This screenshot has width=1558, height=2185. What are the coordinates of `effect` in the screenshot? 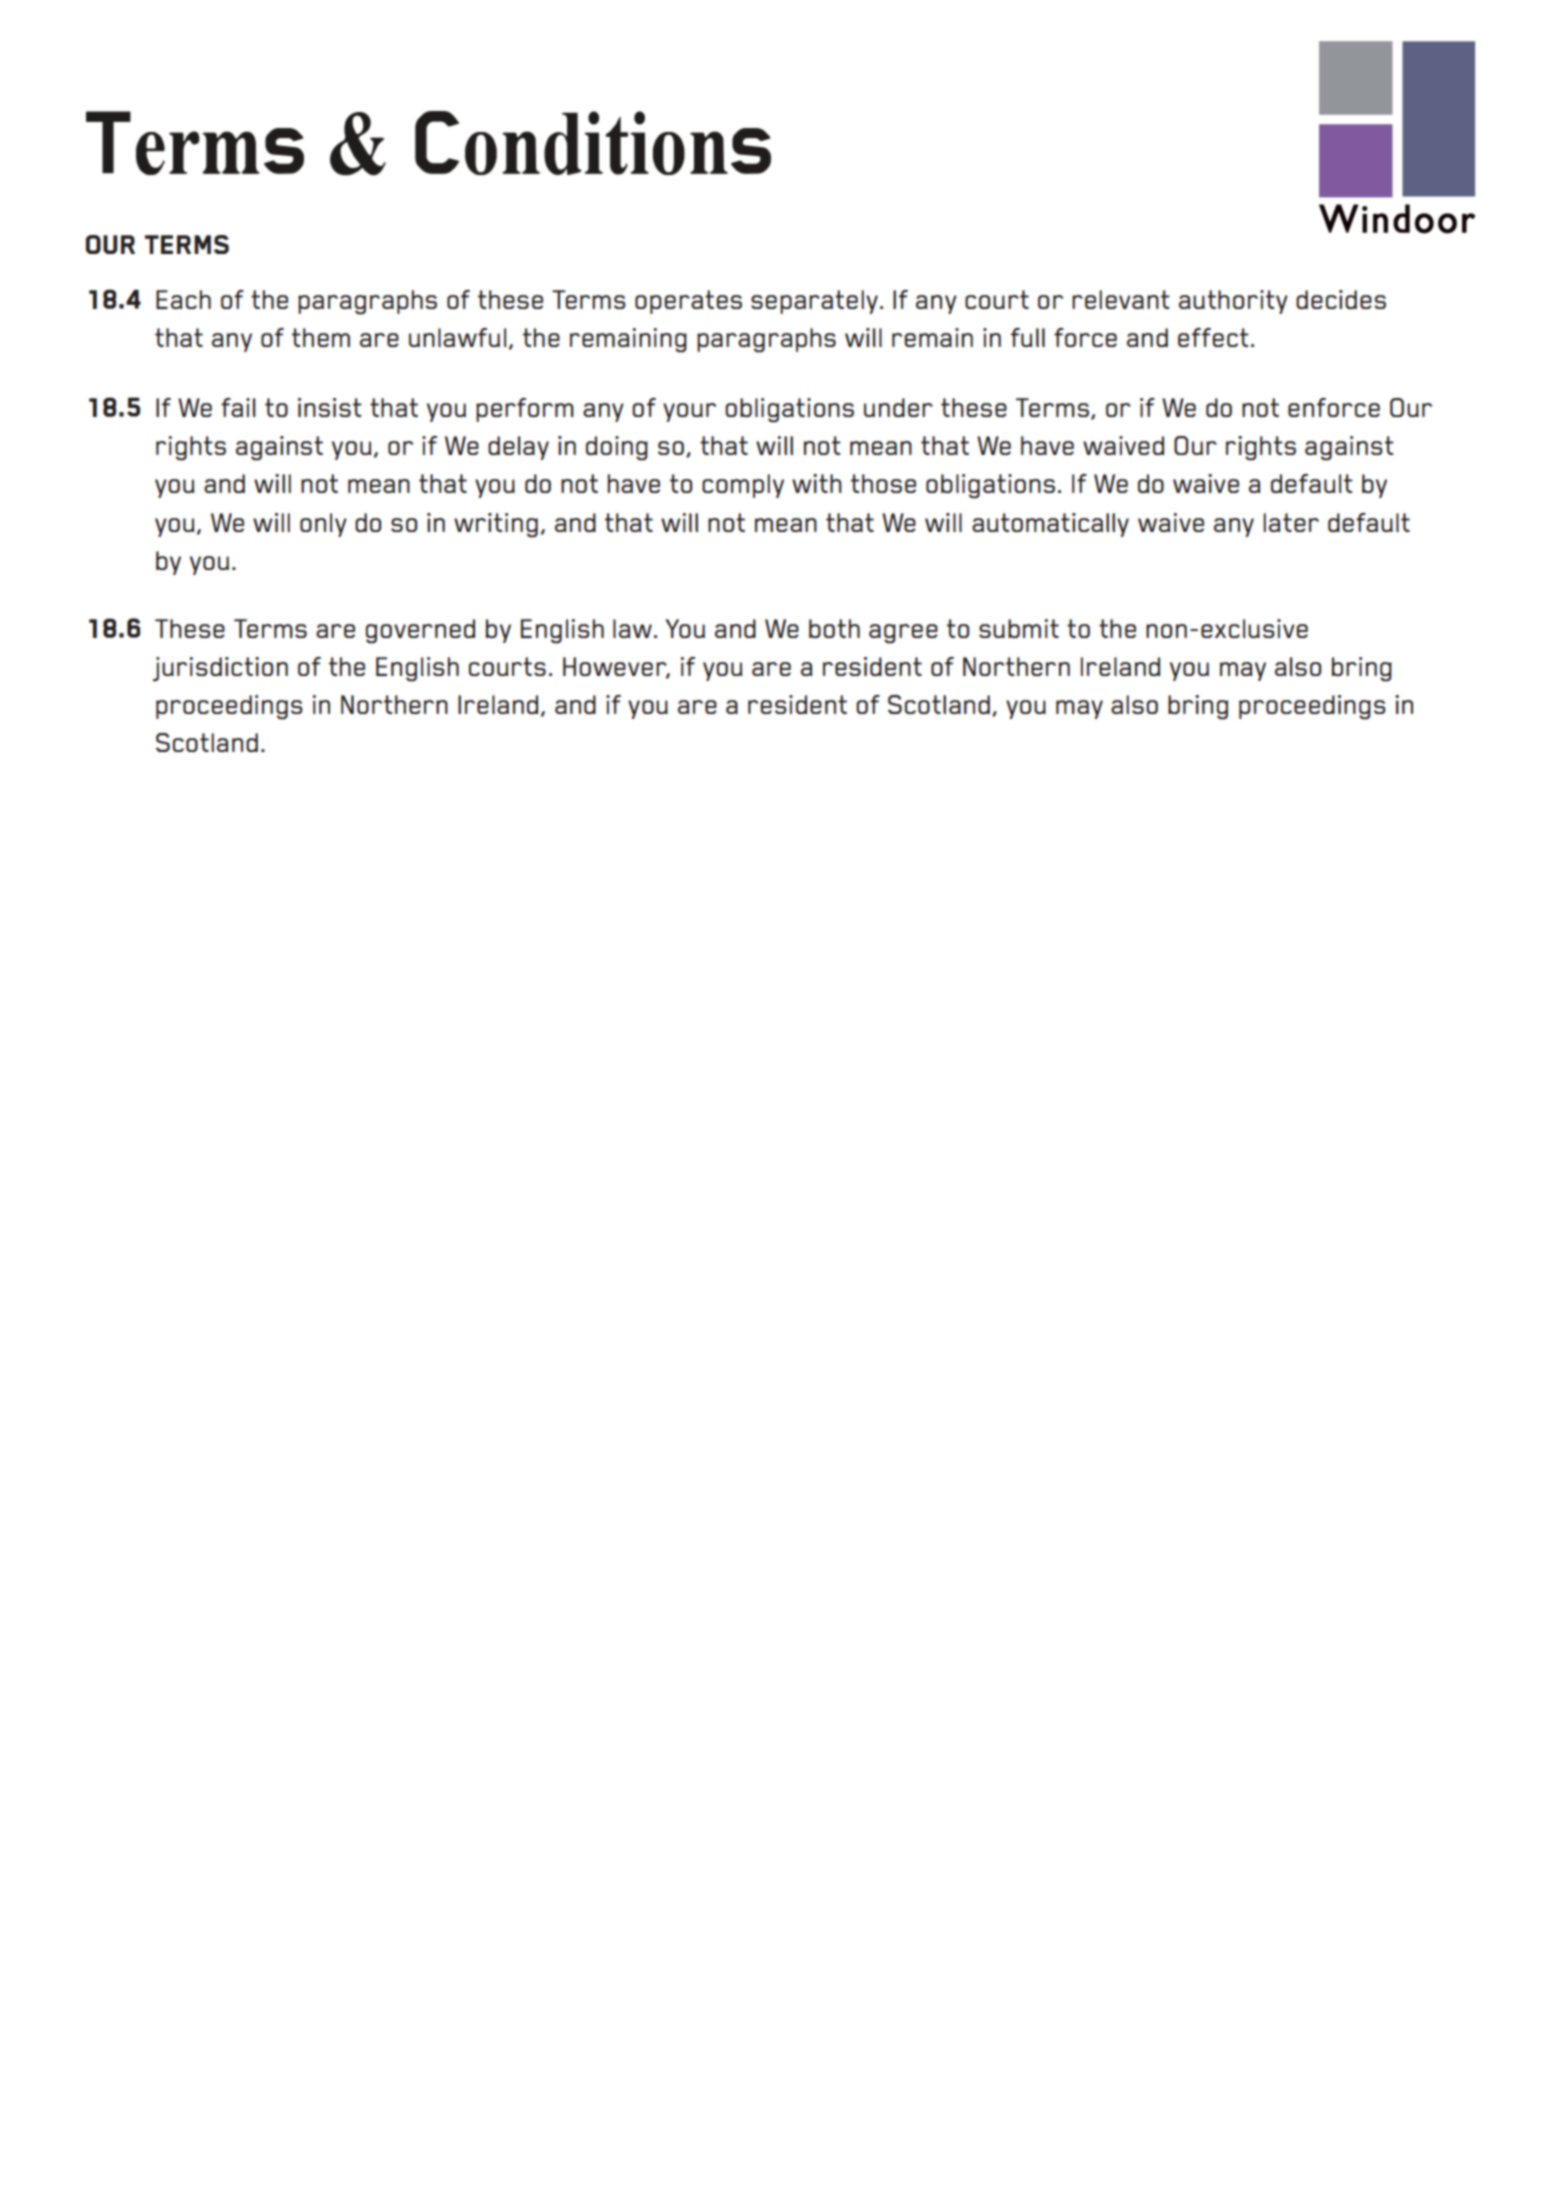 It's located at (1213, 337).
